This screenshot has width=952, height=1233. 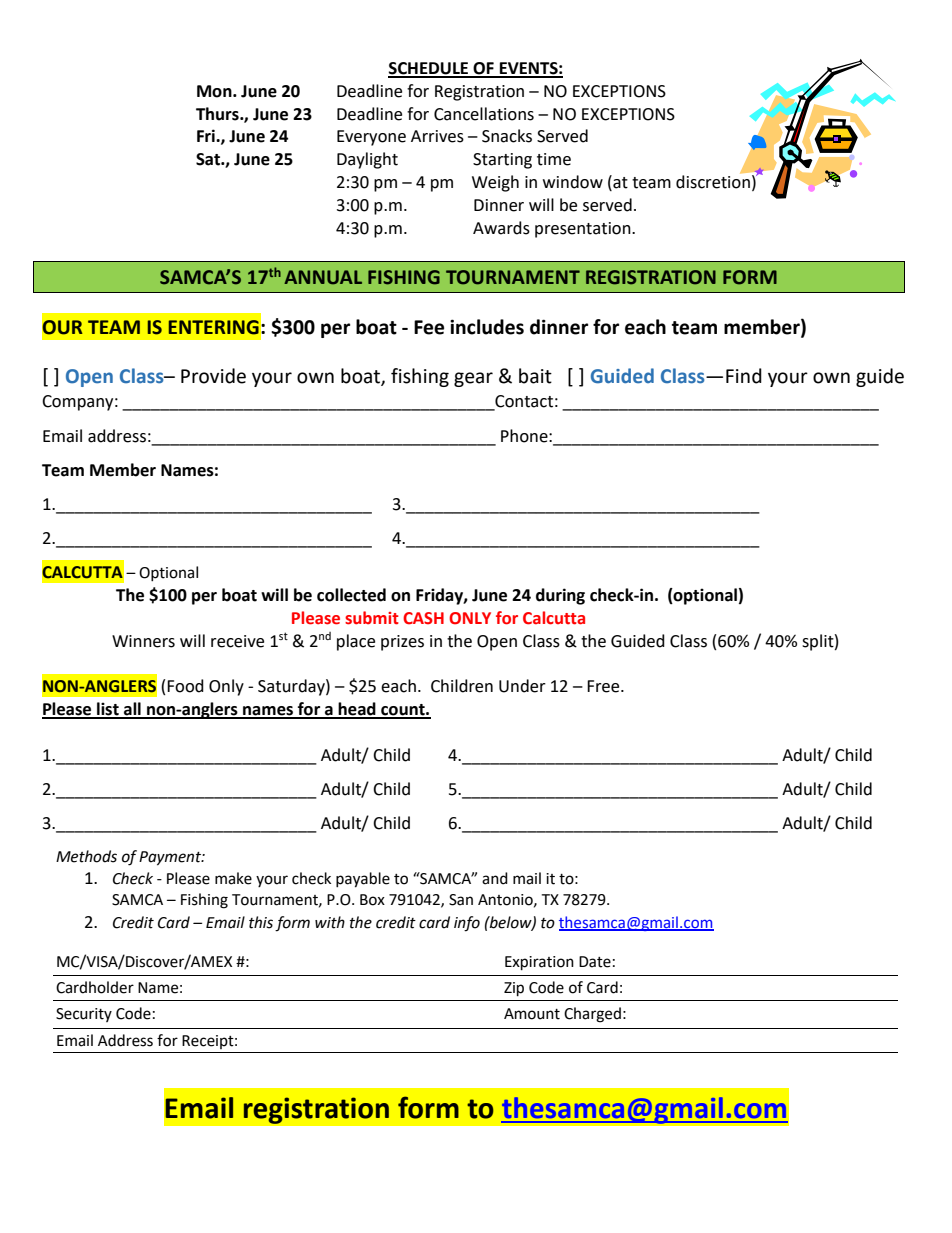 What do you see at coordinates (371, 138) in the screenshot?
I see `Everyone` at bounding box center [371, 138].
